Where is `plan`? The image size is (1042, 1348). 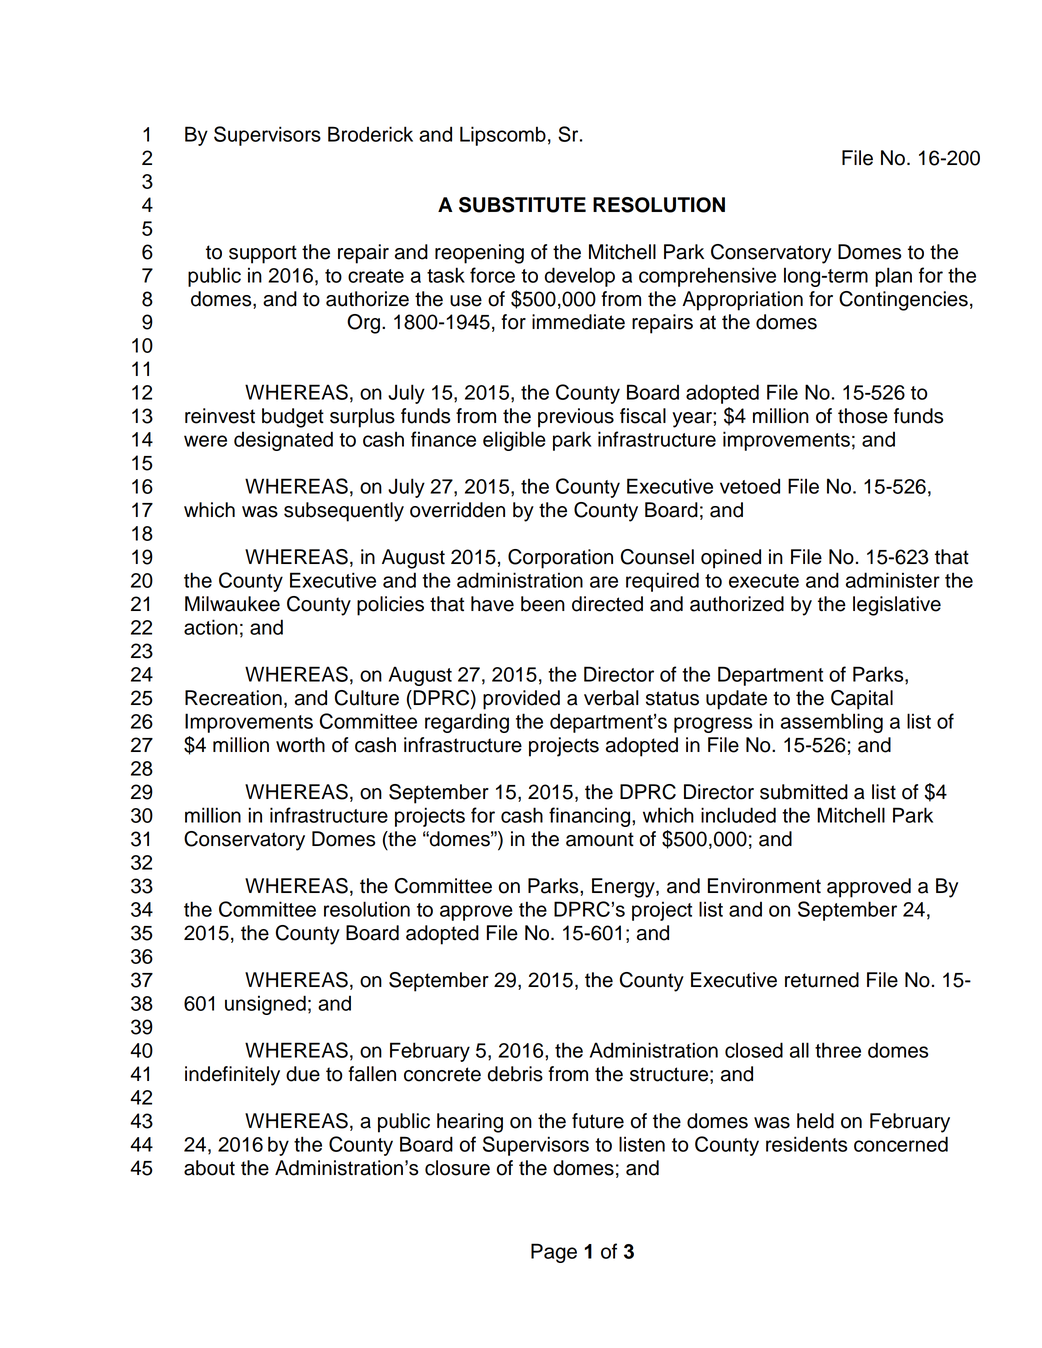 plan is located at coordinates (893, 277).
